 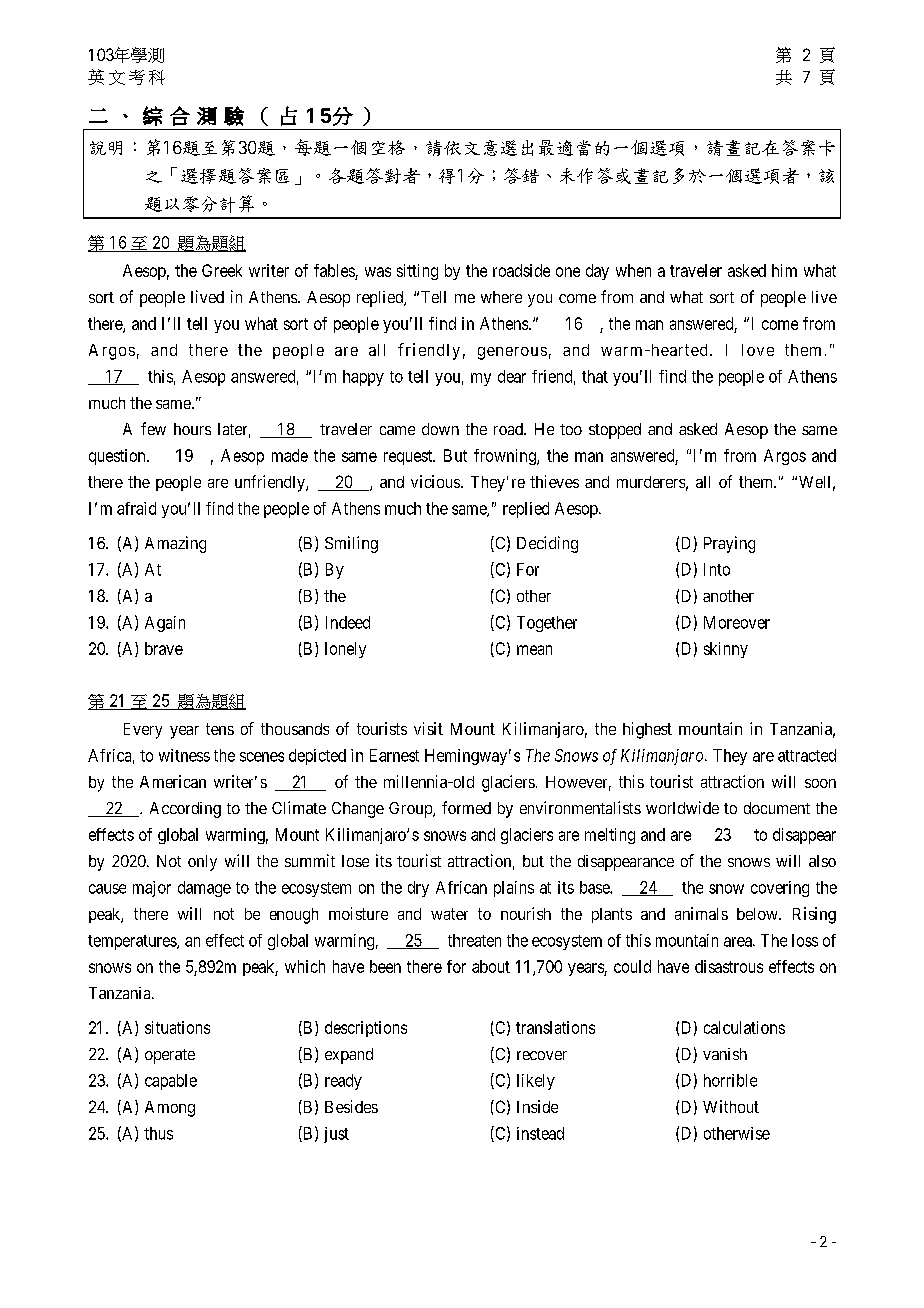 I want to click on tens, so click(x=220, y=729).
